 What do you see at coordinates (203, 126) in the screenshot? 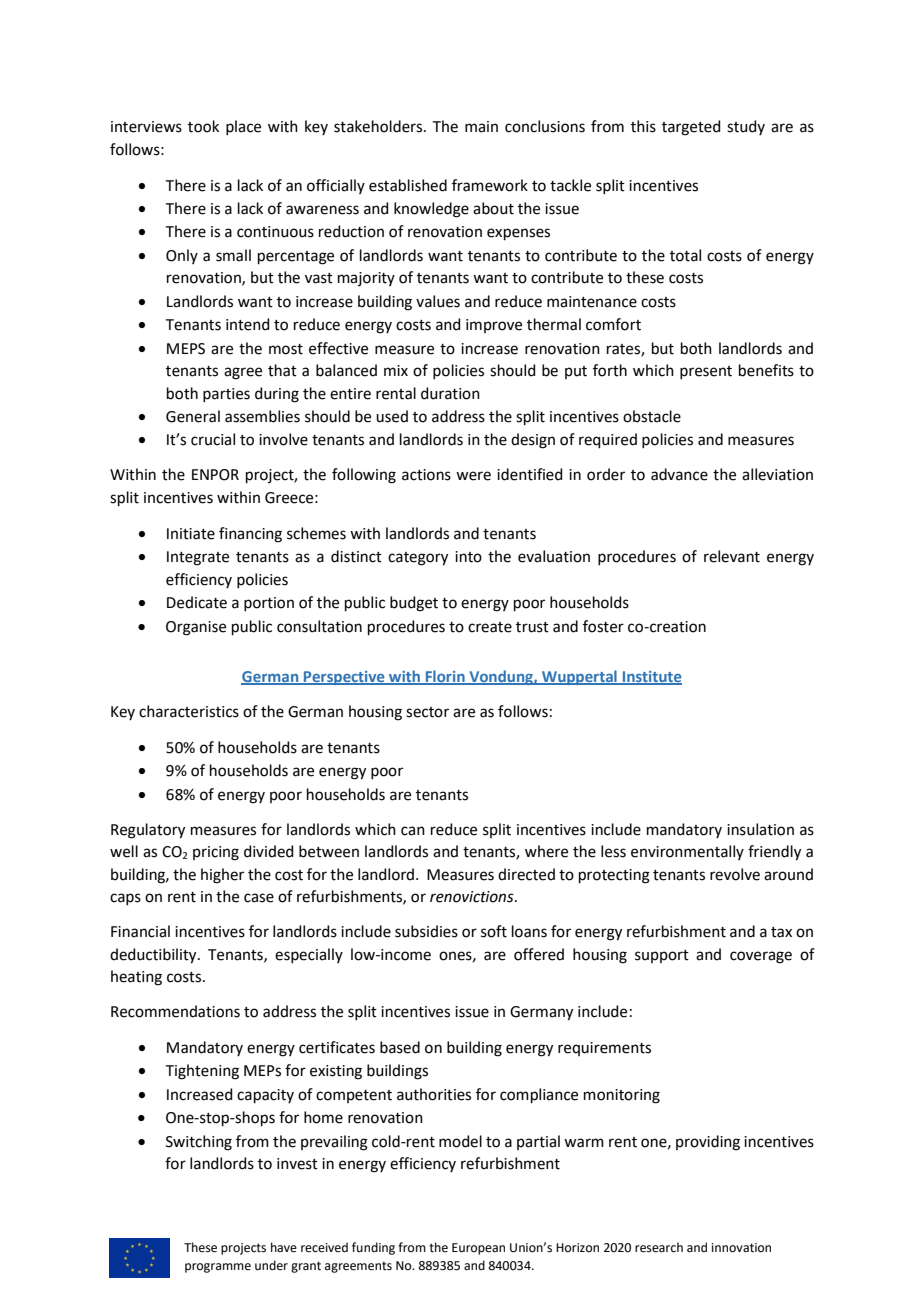
I see `took` at bounding box center [203, 126].
